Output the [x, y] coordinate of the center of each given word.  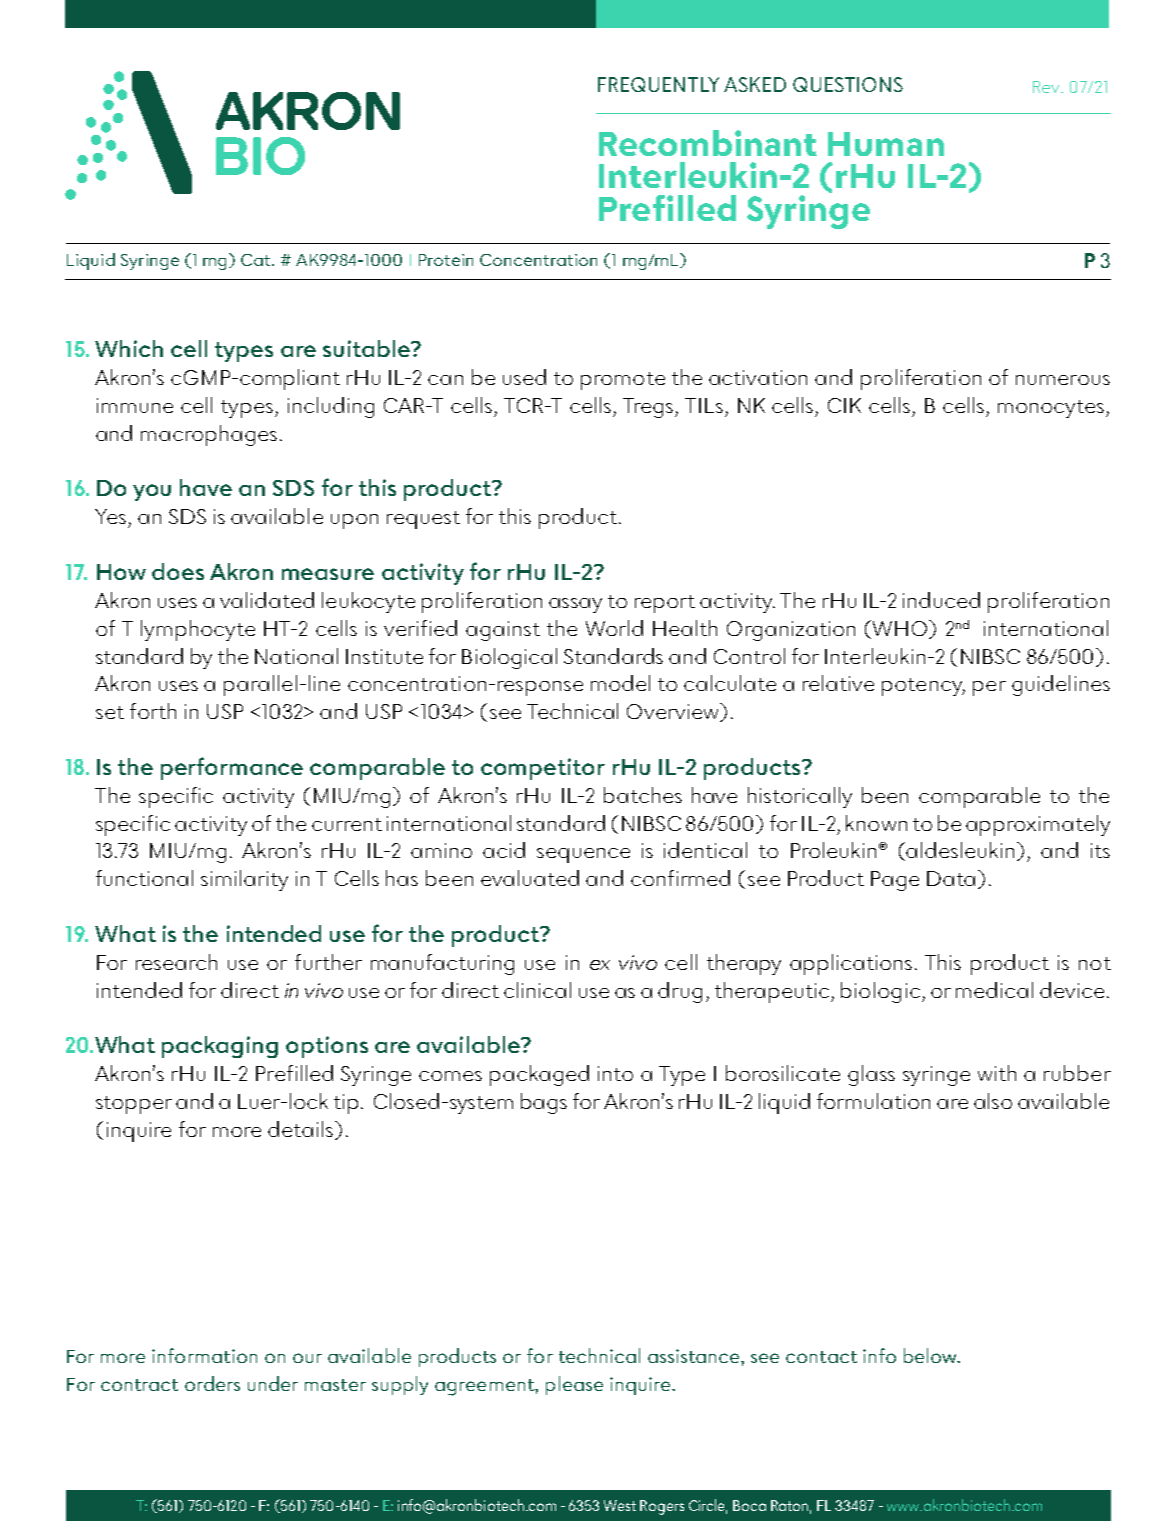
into [615, 1073]
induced [941, 600]
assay [575, 605]
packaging [220, 1047]
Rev [1047, 87]
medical [994, 990]
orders [212, 1383]
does [178, 571]
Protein [446, 260]
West [620, 1505]
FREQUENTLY [658, 84]
